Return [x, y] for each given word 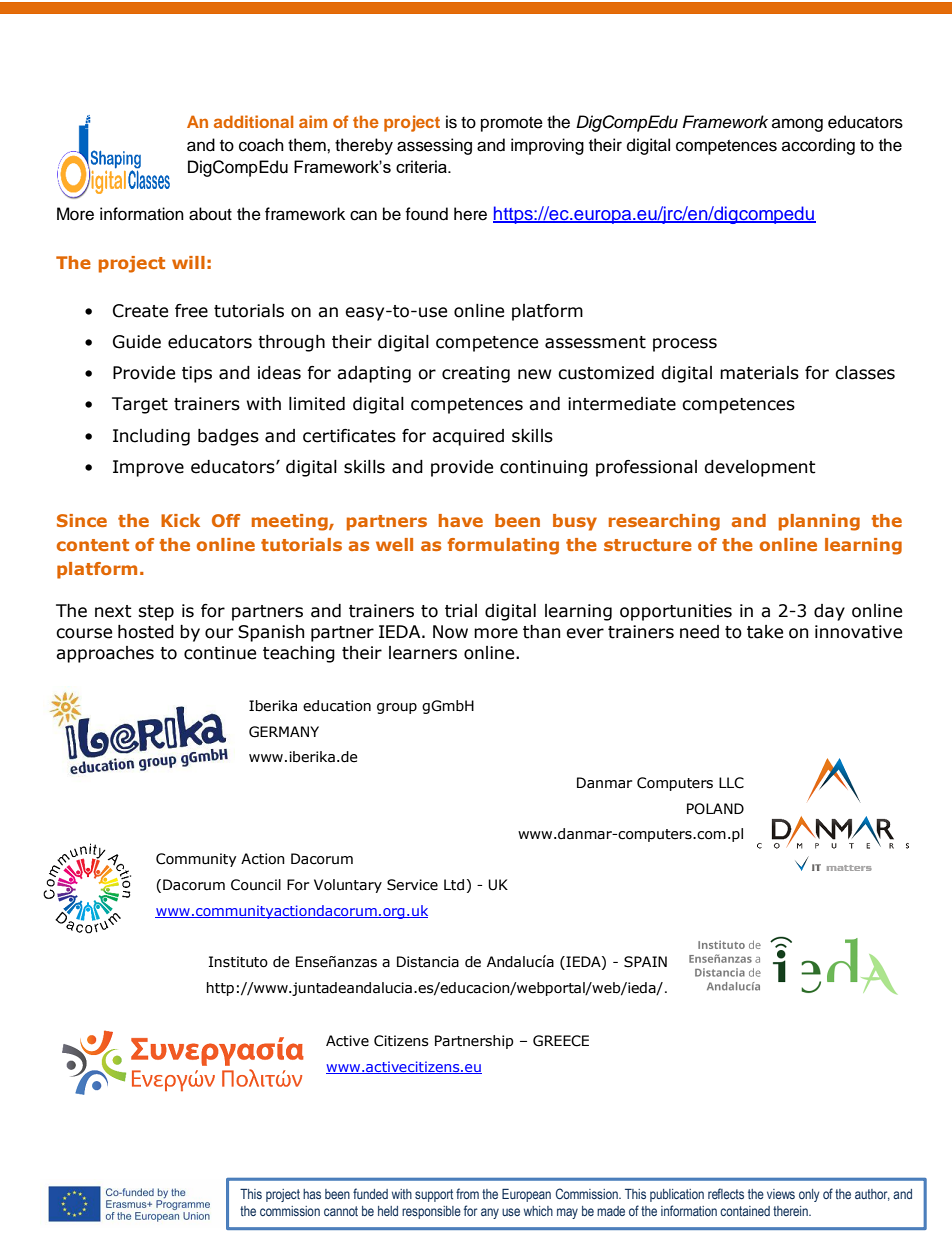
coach [261, 145]
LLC [731, 783]
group [397, 708]
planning [819, 522]
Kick [180, 520]
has [312, 1194]
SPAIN [645, 962]
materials [759, 373]
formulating [503, 546]
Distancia [428, 962]
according [818, 146]
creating [476, 374]
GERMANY [284, 732]
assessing [434, 146]
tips [197, 374]
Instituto [238, 962]
